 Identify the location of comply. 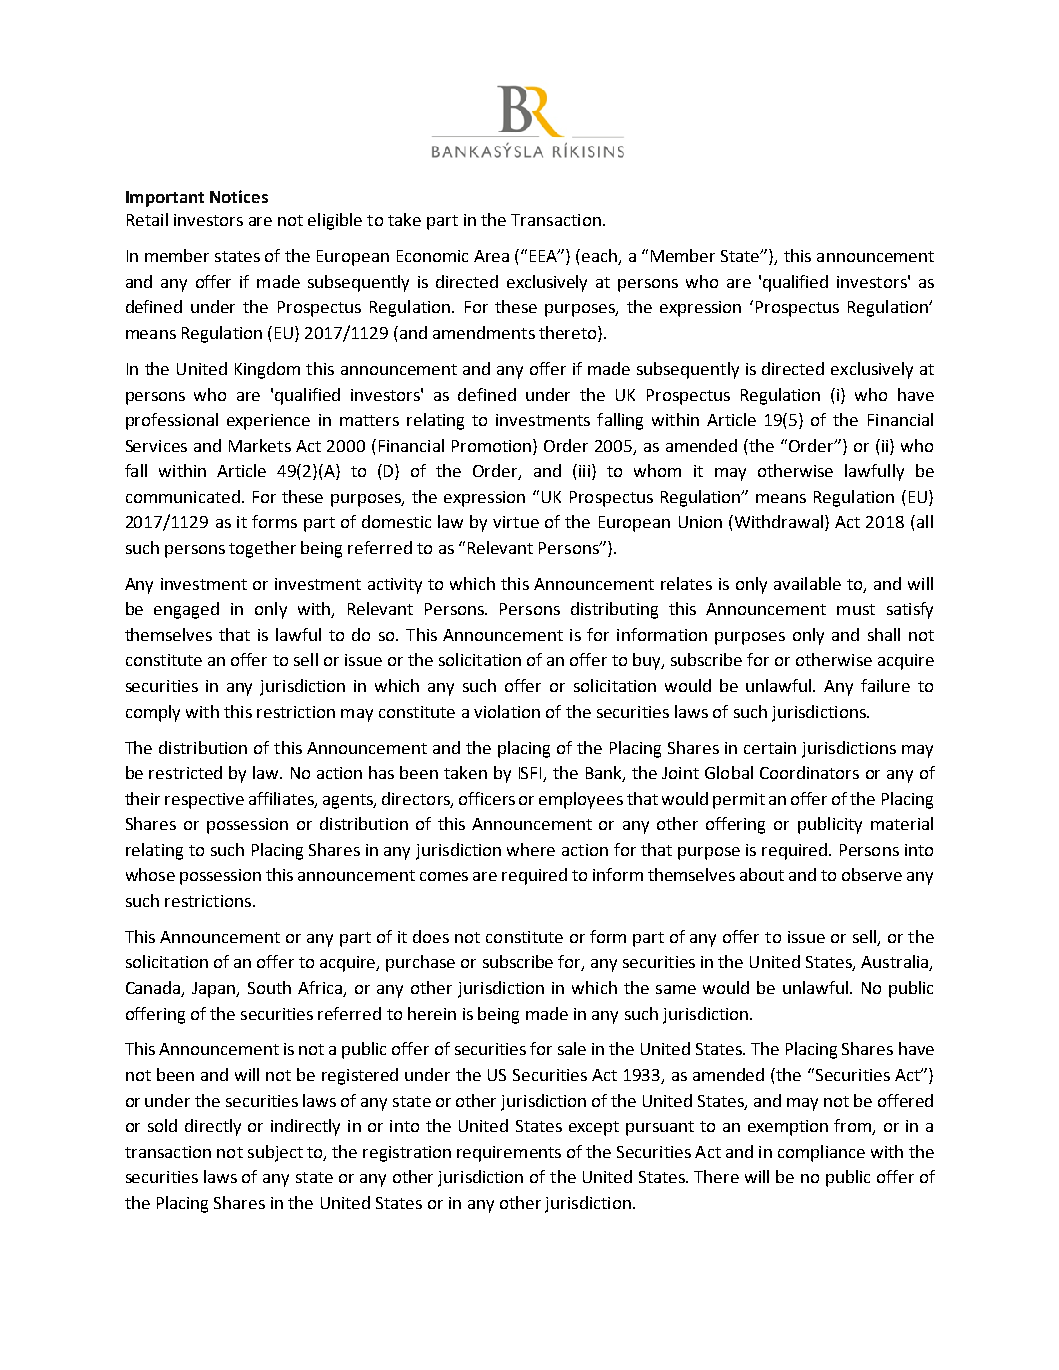
(153, 713).
